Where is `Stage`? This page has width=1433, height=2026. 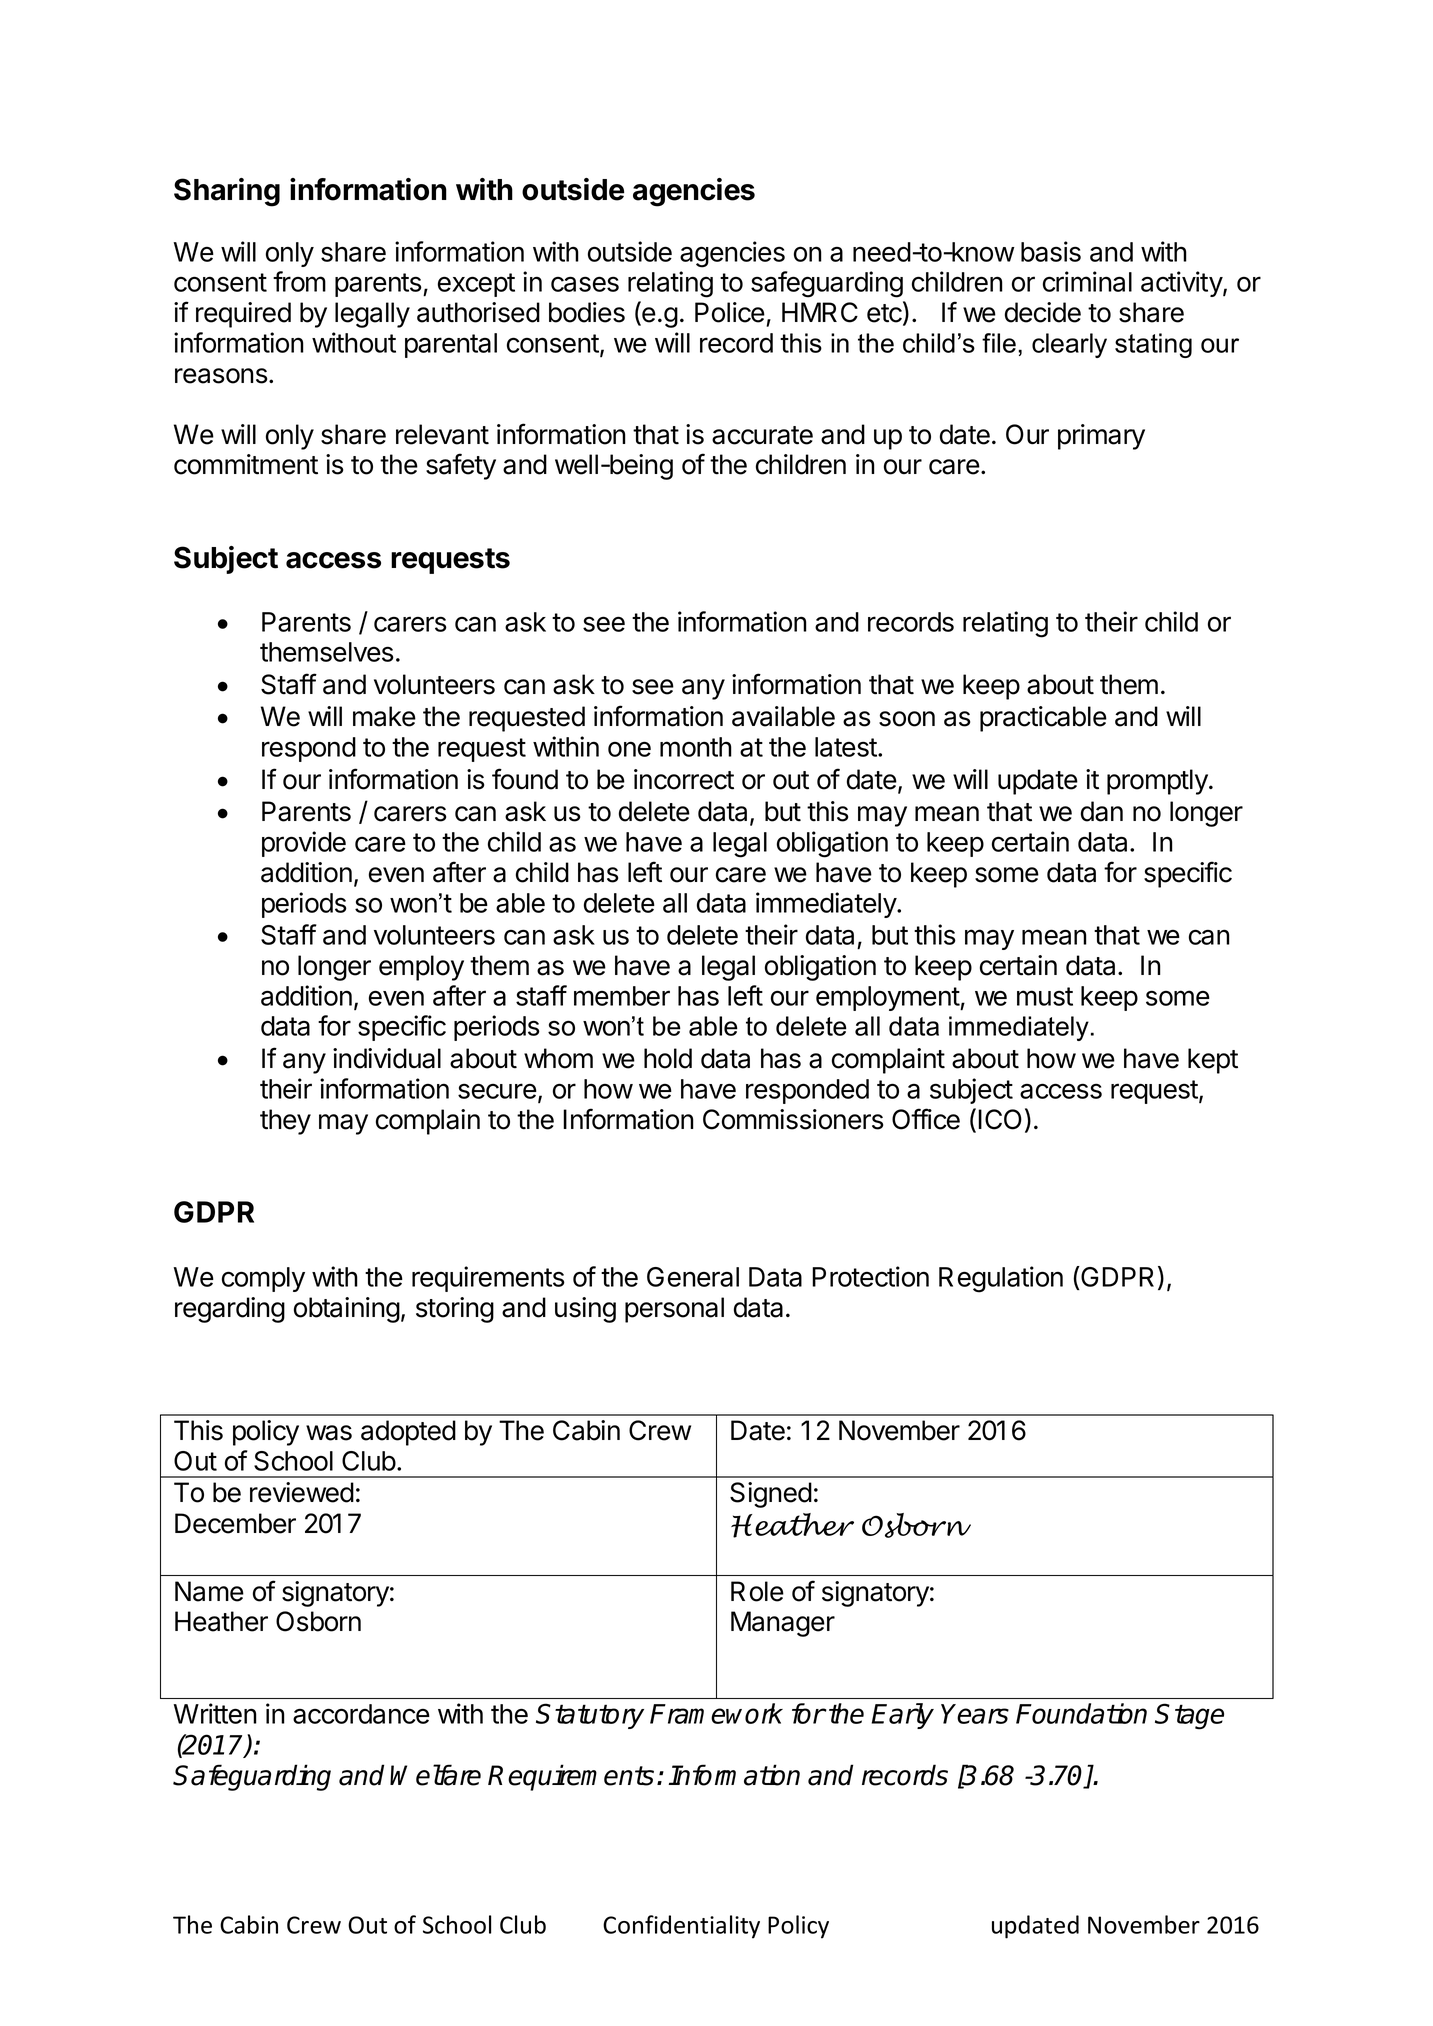 Stage is located at coordinates (1189, 1716).
